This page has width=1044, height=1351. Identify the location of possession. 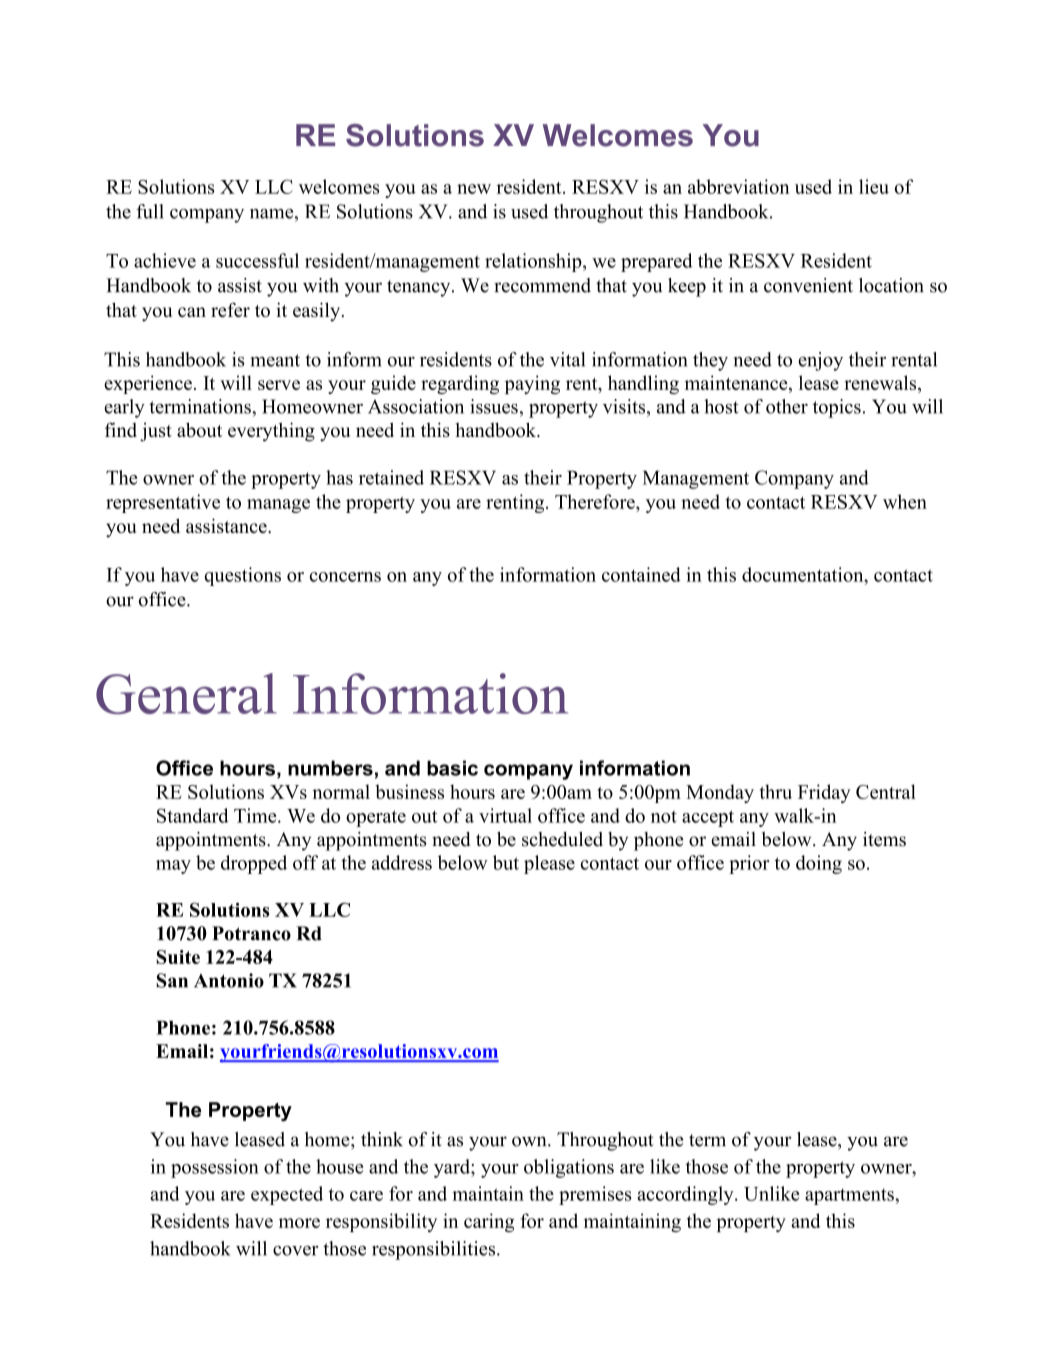
(215, 1168).
